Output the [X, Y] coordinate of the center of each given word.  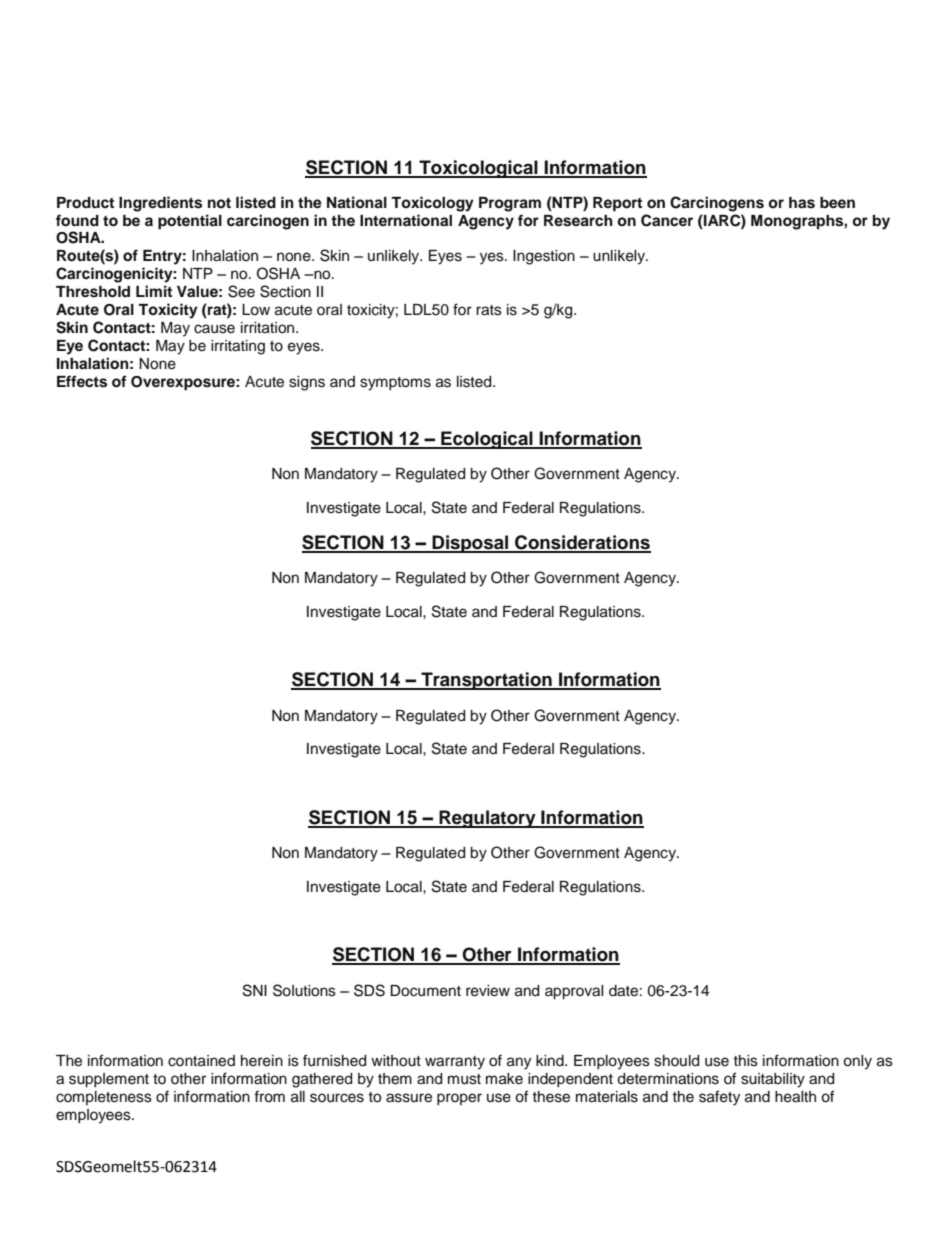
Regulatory [487, 819]
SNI [255, 990]
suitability [773, 1080]
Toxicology [432, 204]
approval [574, 992]
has [802, 203]
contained [201, 1061]
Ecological [487, 440]
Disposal [471, 544]
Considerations [582, 543]
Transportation [486, 681]
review [488, 991]
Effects [82, 381]
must [464, 1079]
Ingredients [160, 204]
